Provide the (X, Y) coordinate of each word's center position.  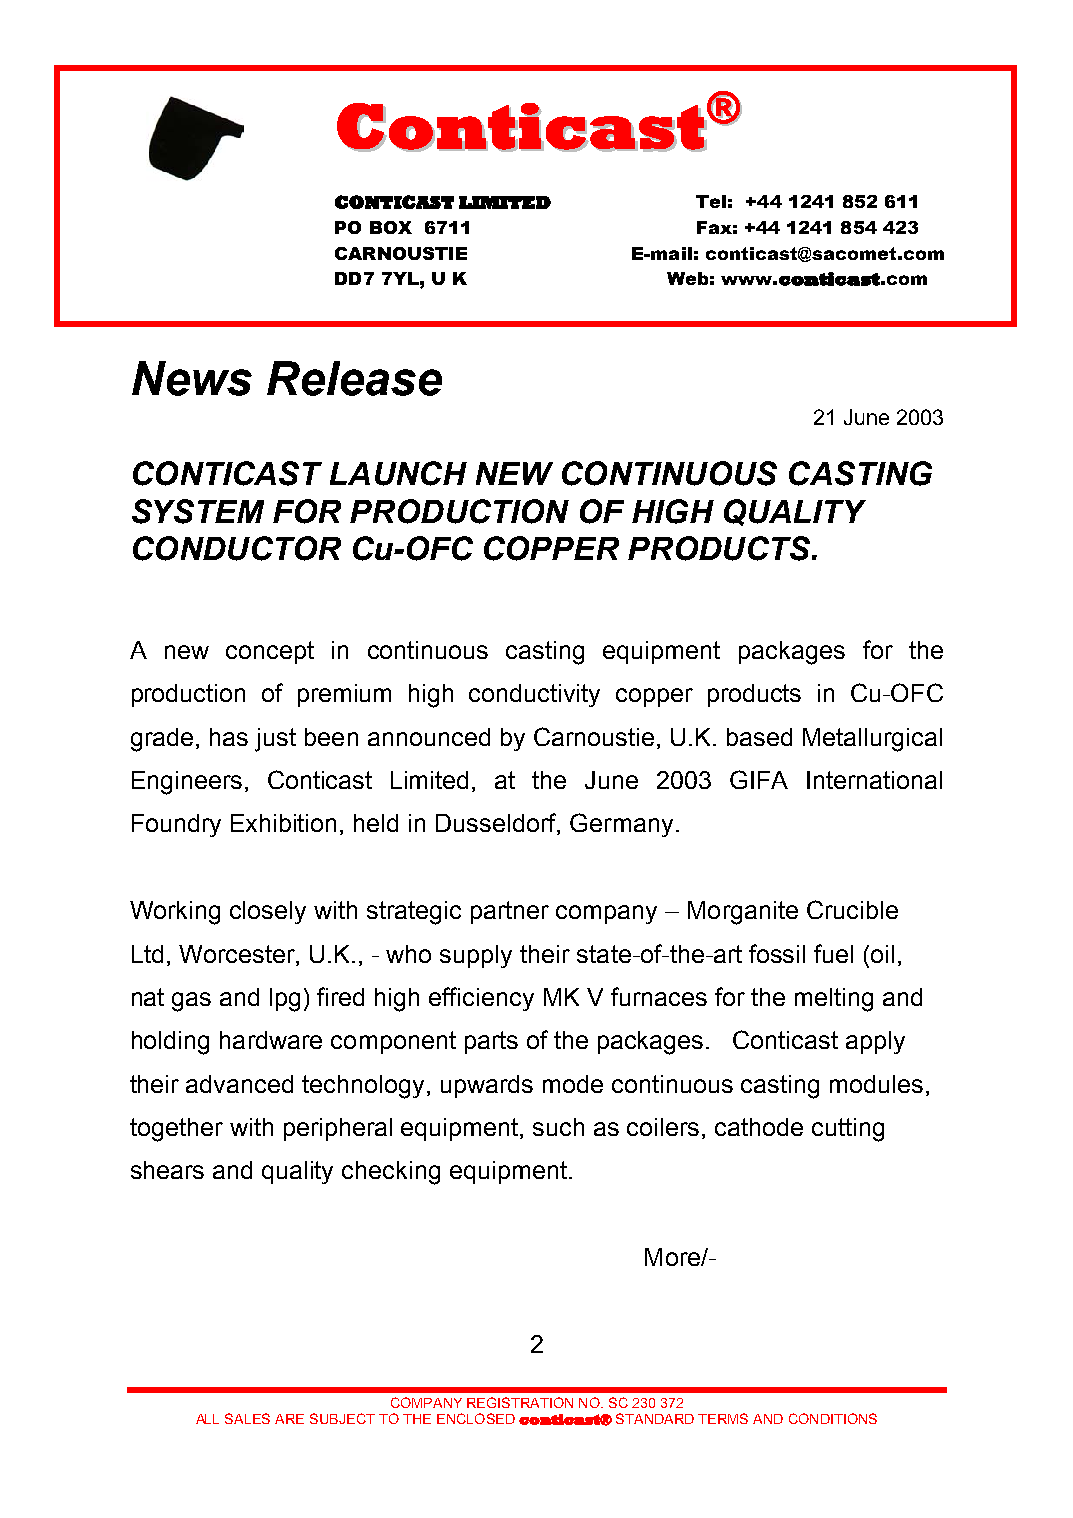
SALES (247, 1418)
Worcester (238, 954)
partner (510, 912)
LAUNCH (398, 473)
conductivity (534, 695)
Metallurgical (872, 740)
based (759, 737)
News (192, 378)
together (176, 1130)
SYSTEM (198, 511)
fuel (833, 953)
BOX (391, 227)
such (558, 1127)
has (229, 737)
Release (354, 378)
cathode (759, 1127)
